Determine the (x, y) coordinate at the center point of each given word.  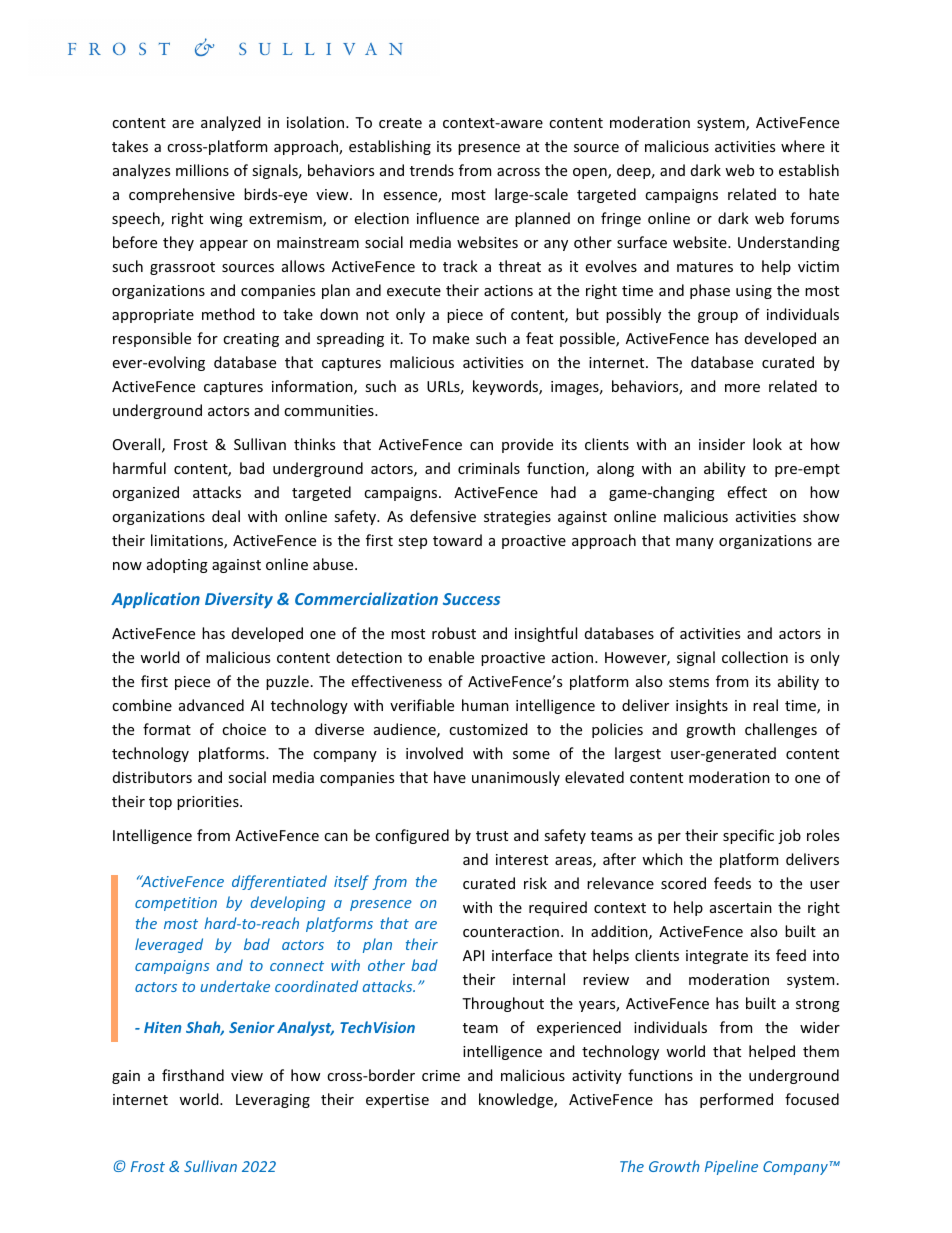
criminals (489, 468)
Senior (252, 1027)
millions (202, 170)
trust (492, 836)
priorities (209, 803)
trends (432, 170)
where (803, 146)
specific (748, 836)
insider (722, 444)
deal (226, 516)
